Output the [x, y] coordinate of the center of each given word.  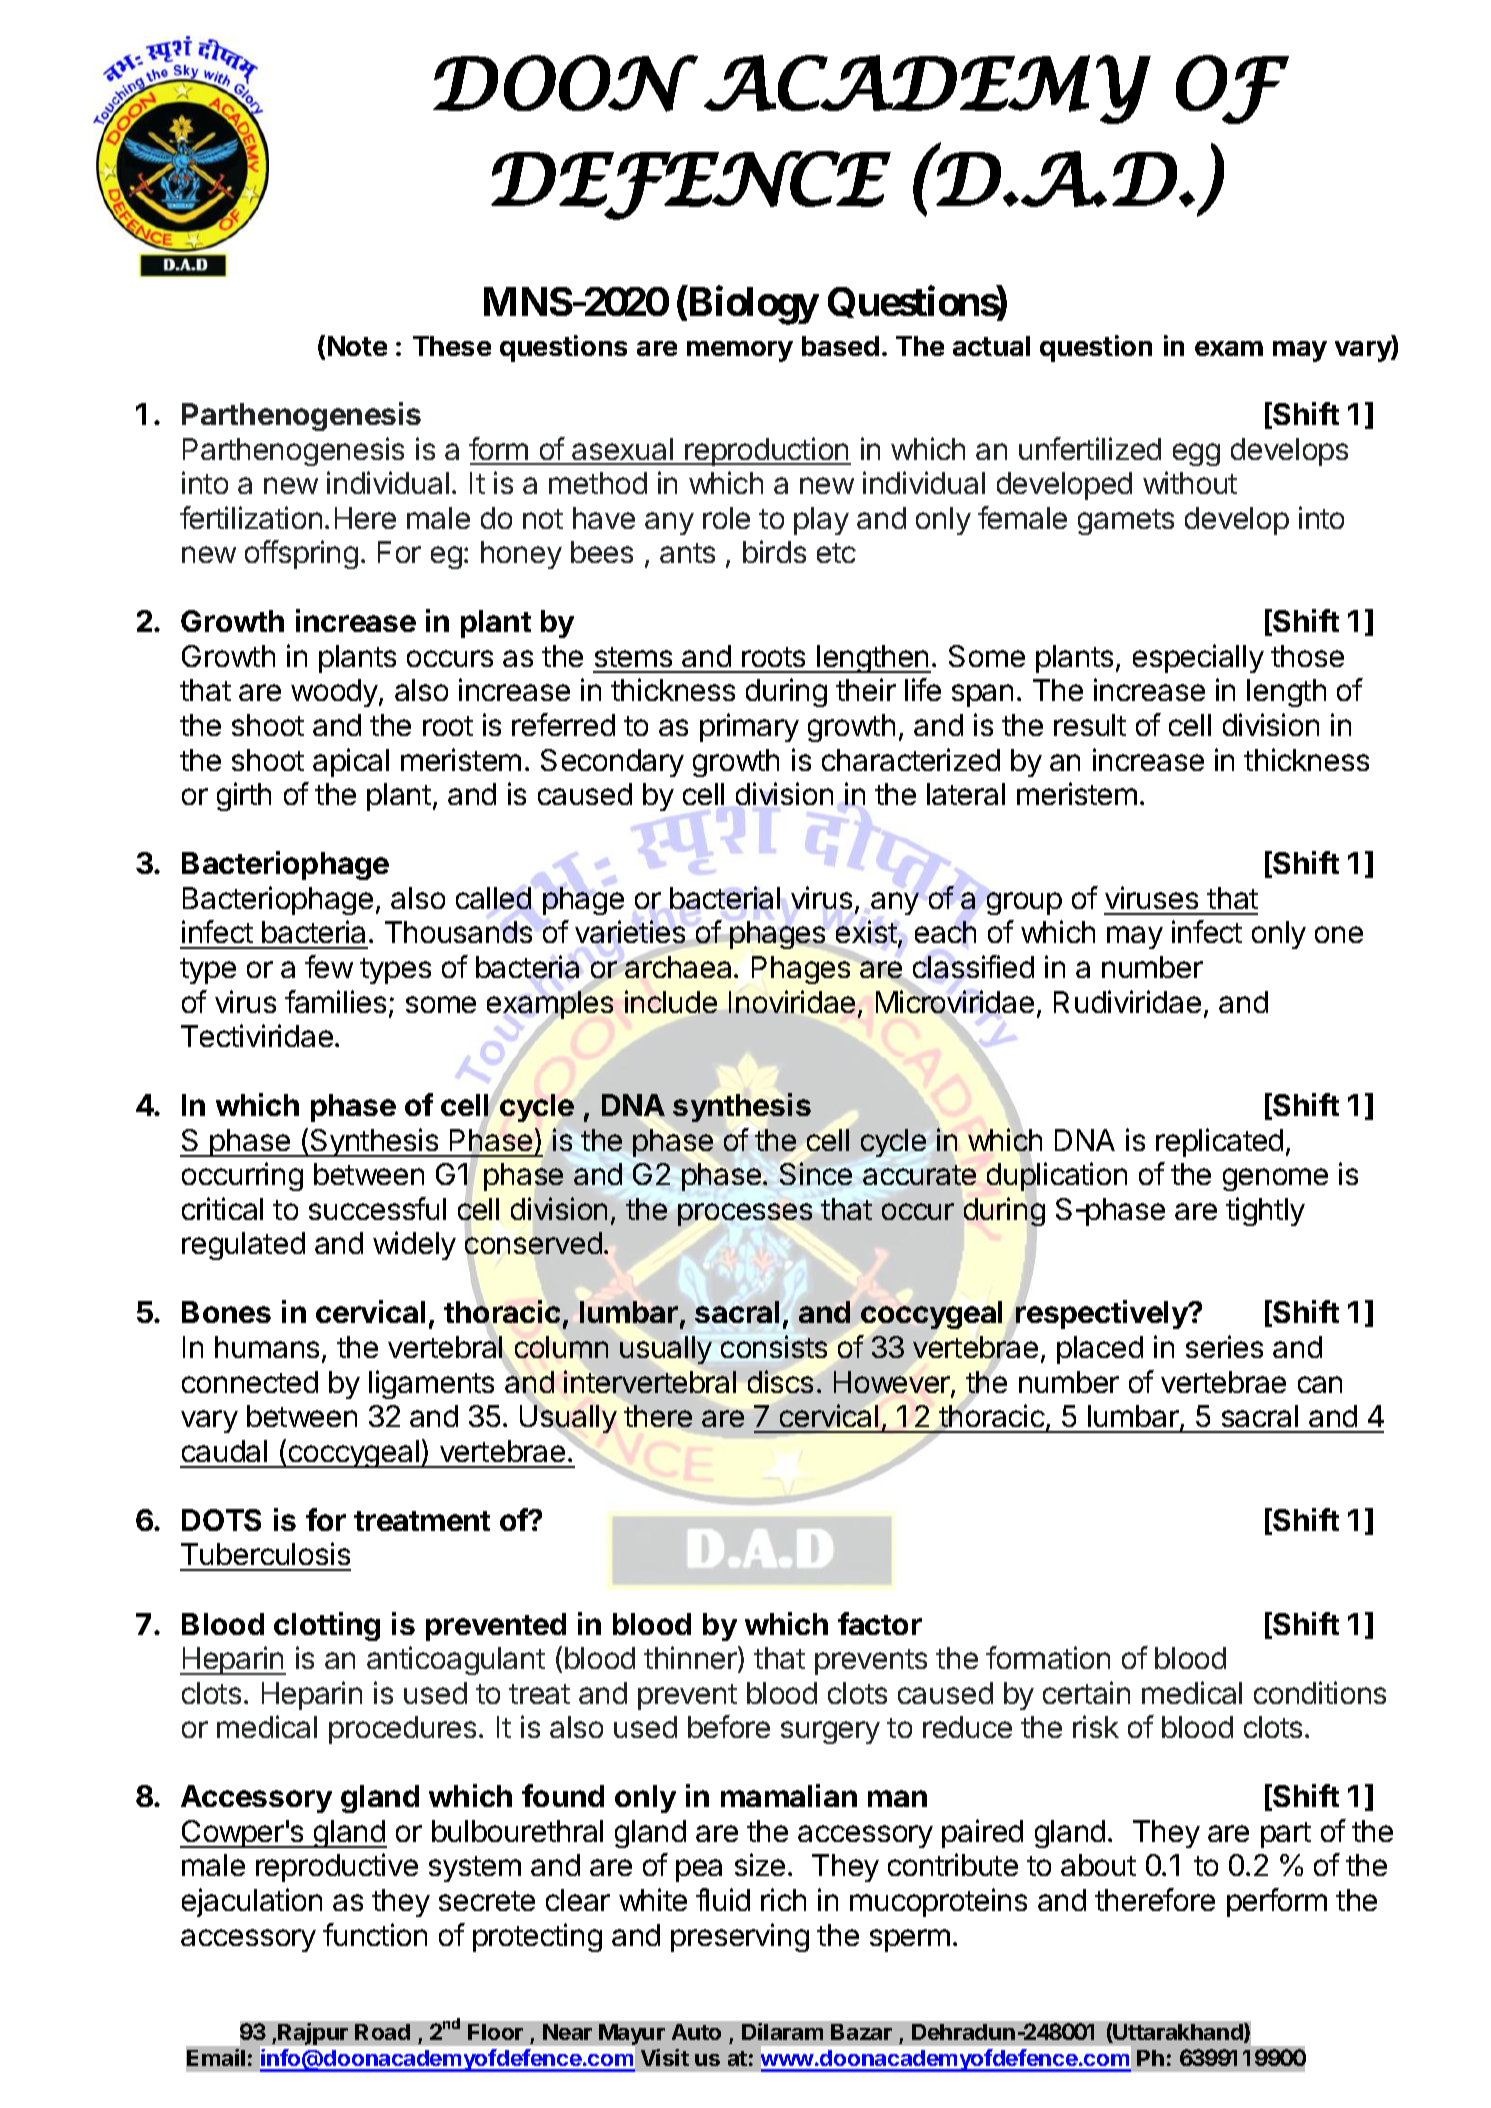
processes [745, 1214]
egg [1196, 454]
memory [740, 351]
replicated [1219, 1142]
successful [377, 1208]
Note [357, 346]
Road [382, 2032]
